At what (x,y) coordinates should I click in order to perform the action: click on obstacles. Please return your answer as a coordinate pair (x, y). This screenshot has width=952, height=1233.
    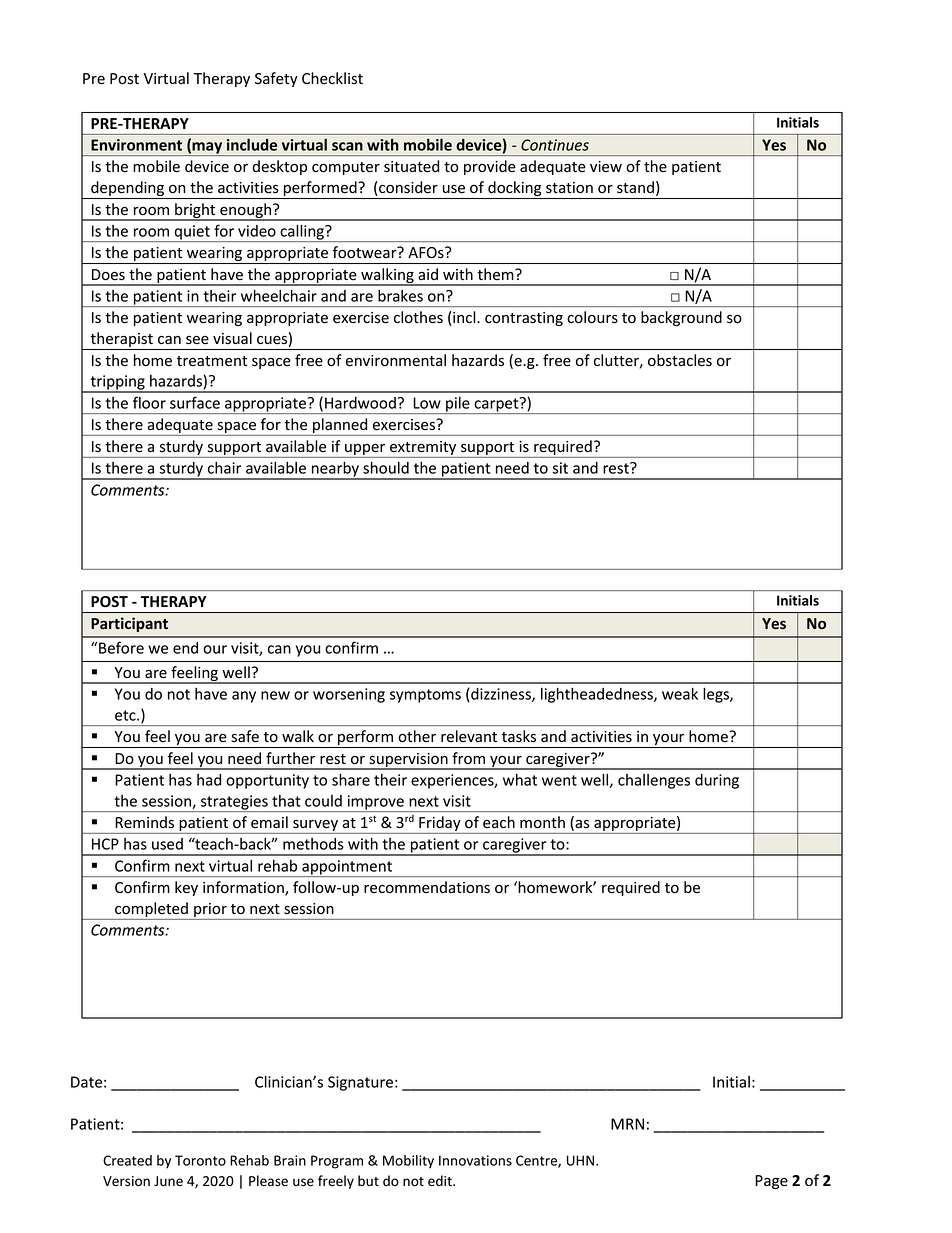
    Looking at the image, I should click on (680, 360).
